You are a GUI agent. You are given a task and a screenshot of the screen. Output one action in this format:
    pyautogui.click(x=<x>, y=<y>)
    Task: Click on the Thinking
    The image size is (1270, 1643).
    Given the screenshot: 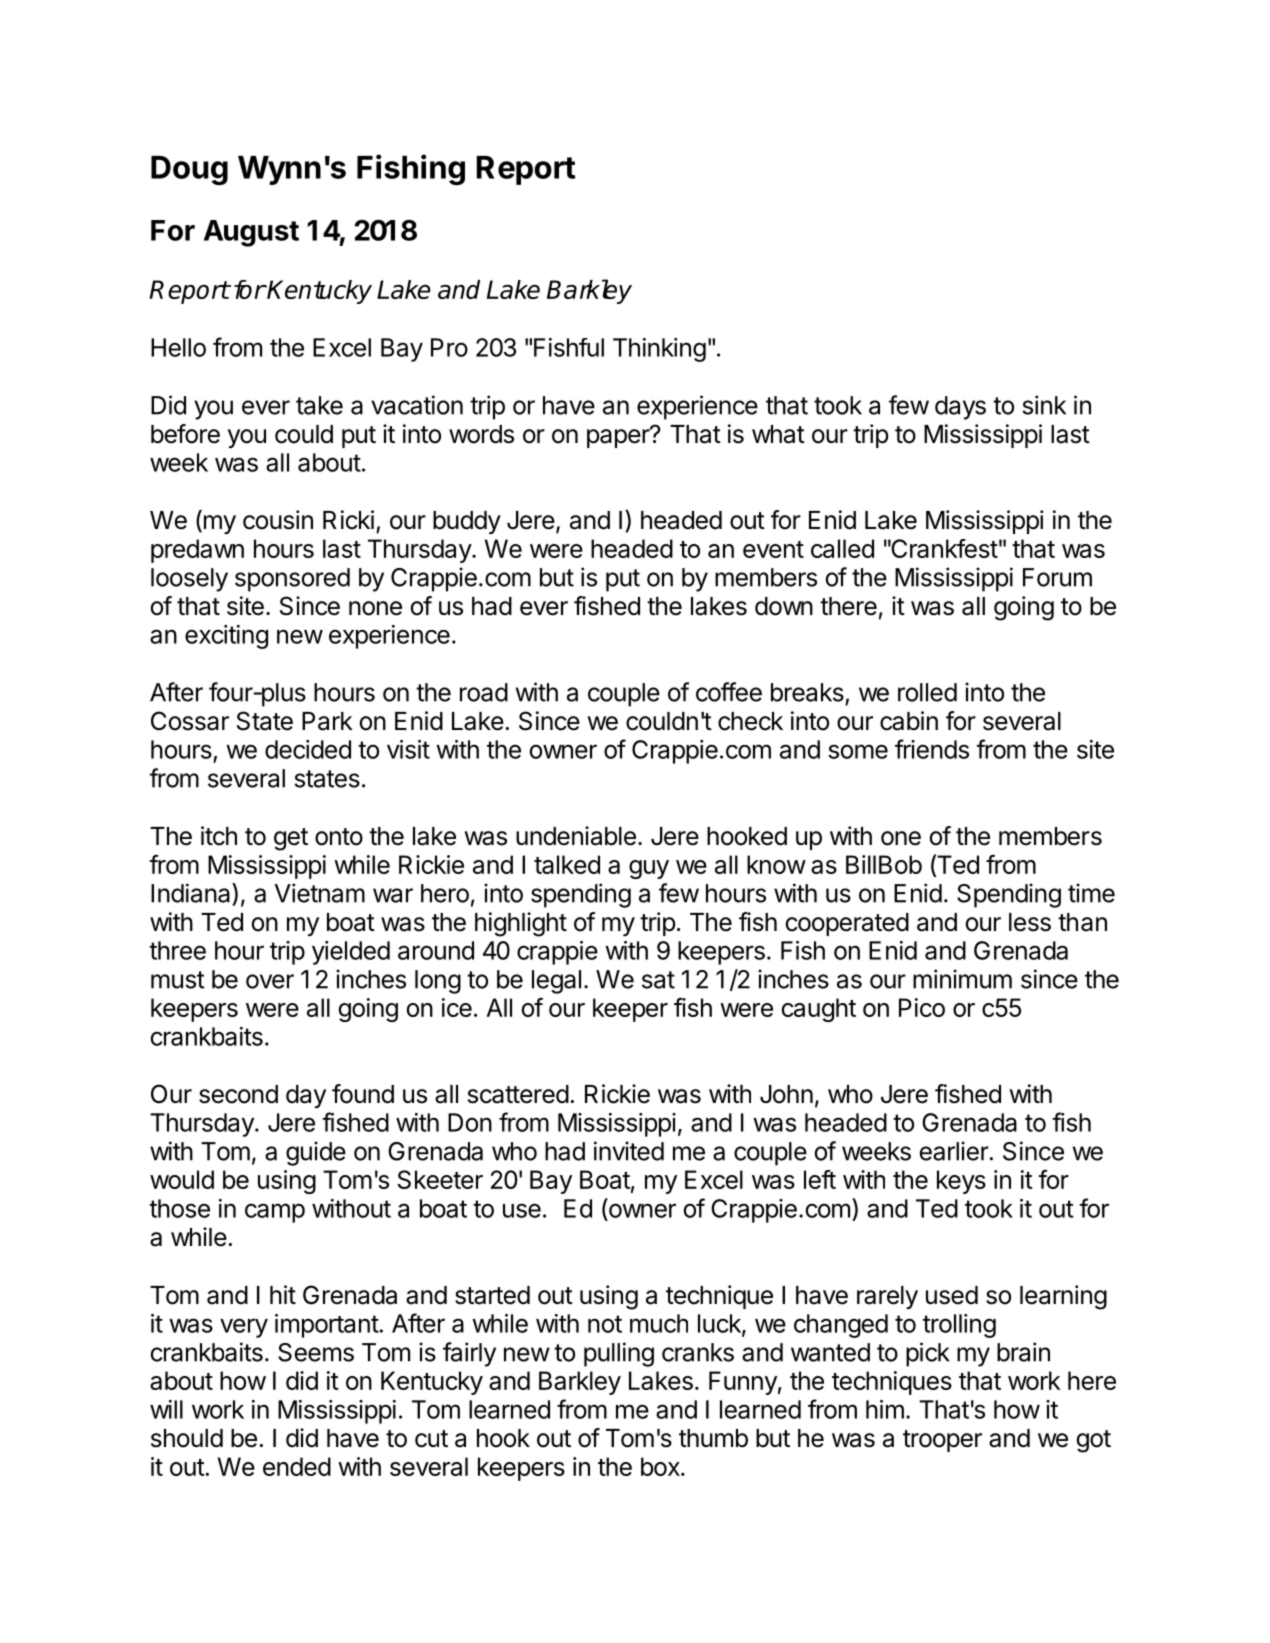 What is the action you would take?
    pyautogui.click(x=659, y=350)
